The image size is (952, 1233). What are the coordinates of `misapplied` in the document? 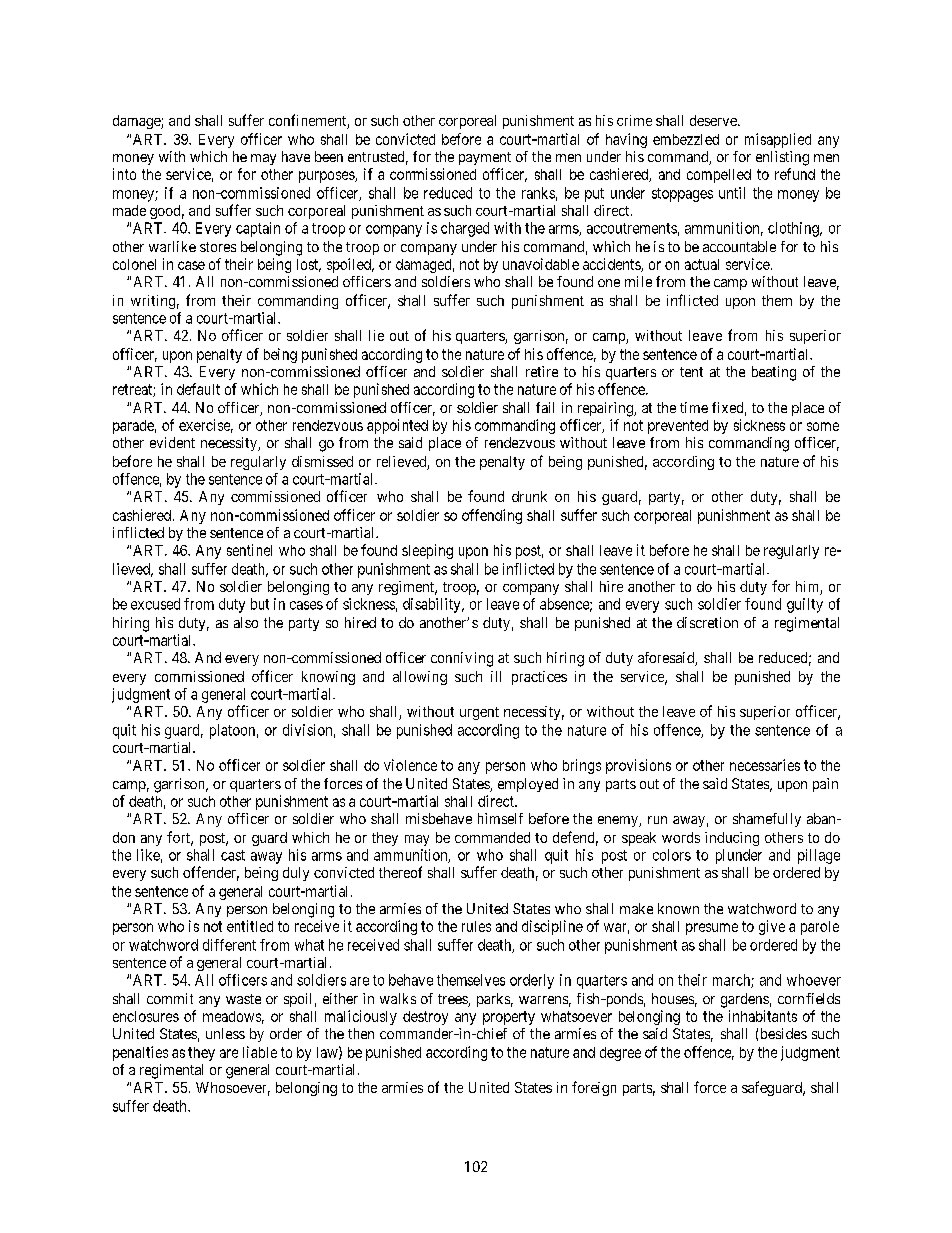 It's located at (778, 140).
